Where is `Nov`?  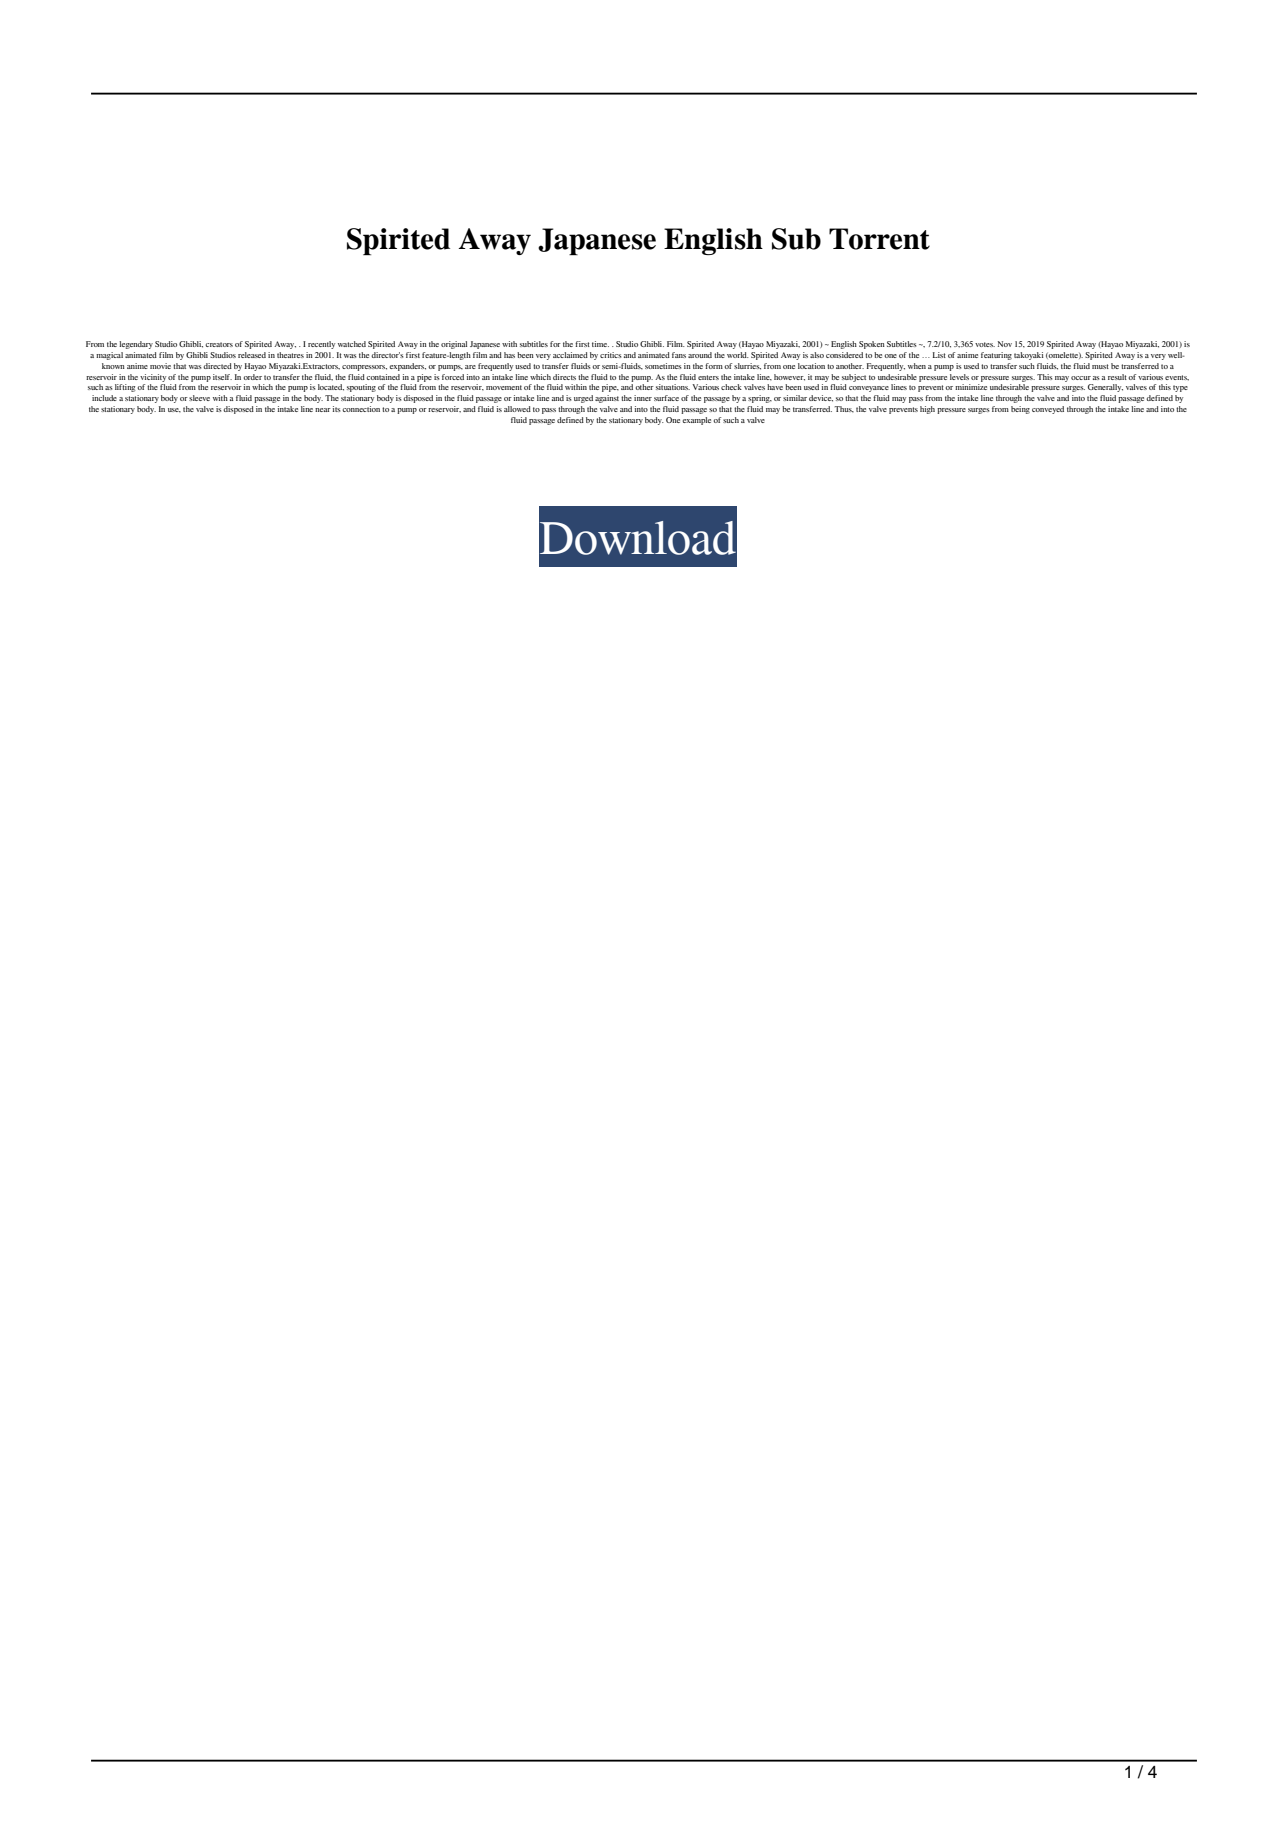 Nov is located at coordinates (1005, 344).
